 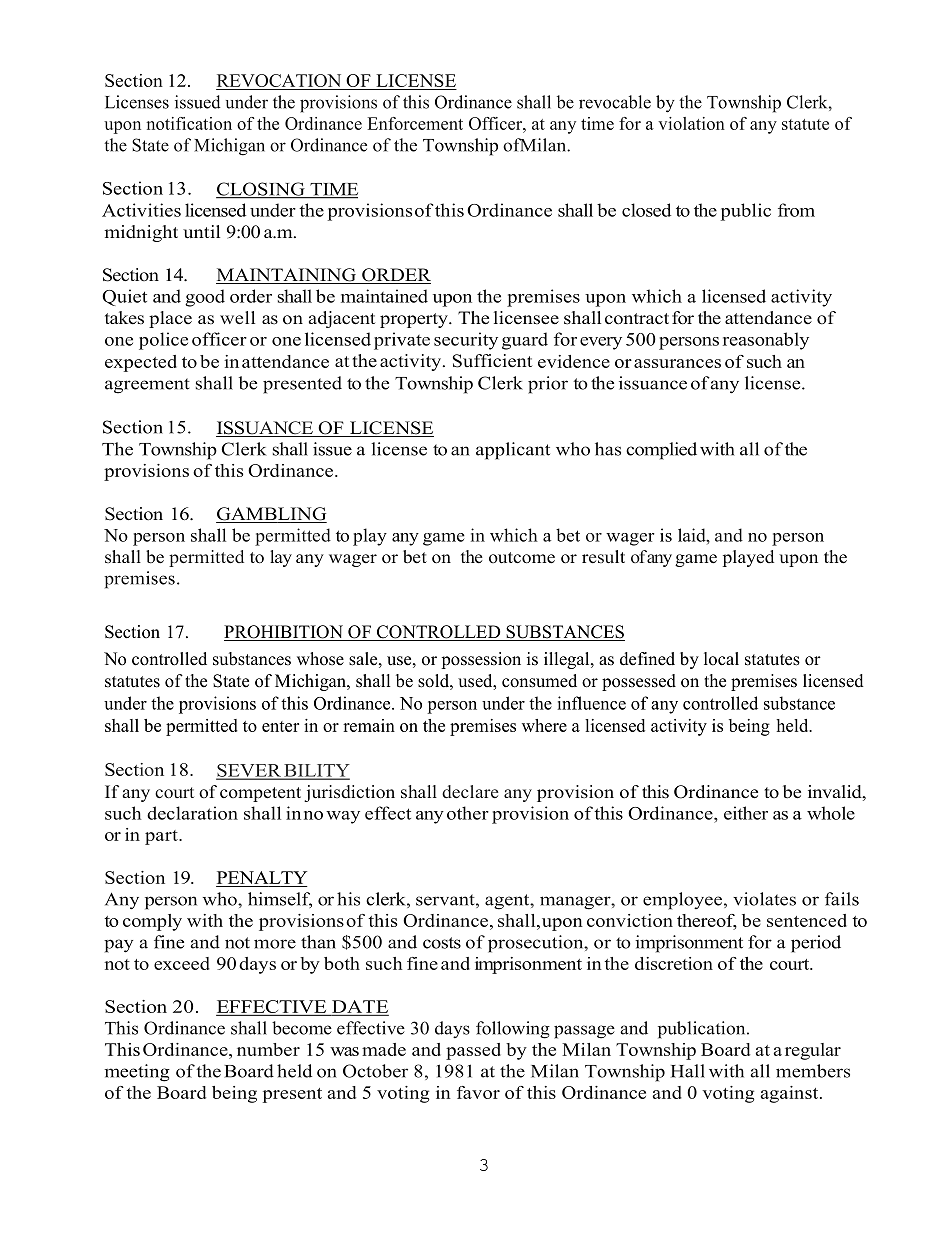 What do you see at coordinates (415, 123) in the document?
I see `Enforcement` at bounding box center [415, 123].
